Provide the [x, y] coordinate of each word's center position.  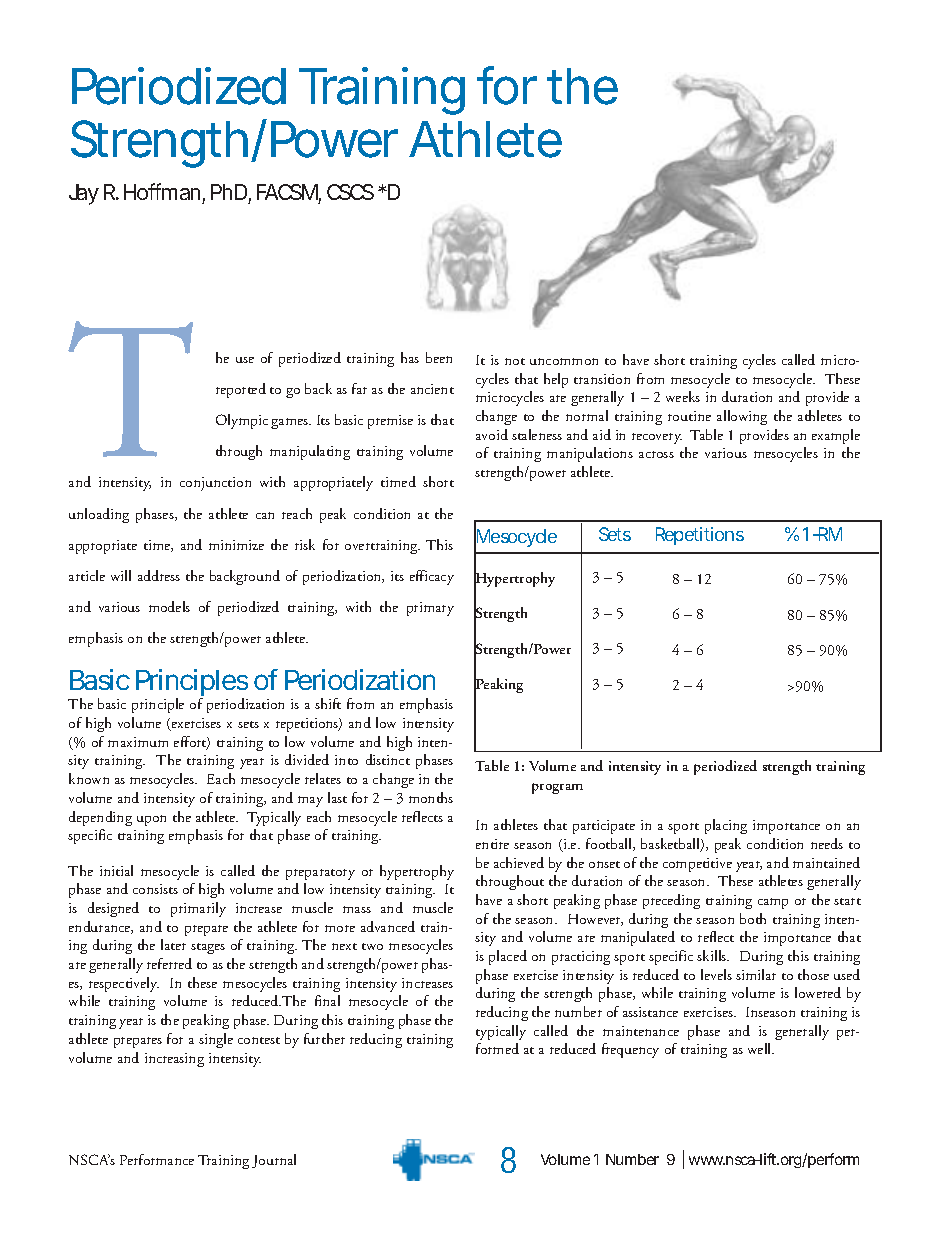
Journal [274, 1161]
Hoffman [162, 191]
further [324, 1038]
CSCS [350, 192]
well [761, 1048]
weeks [683, 396]
